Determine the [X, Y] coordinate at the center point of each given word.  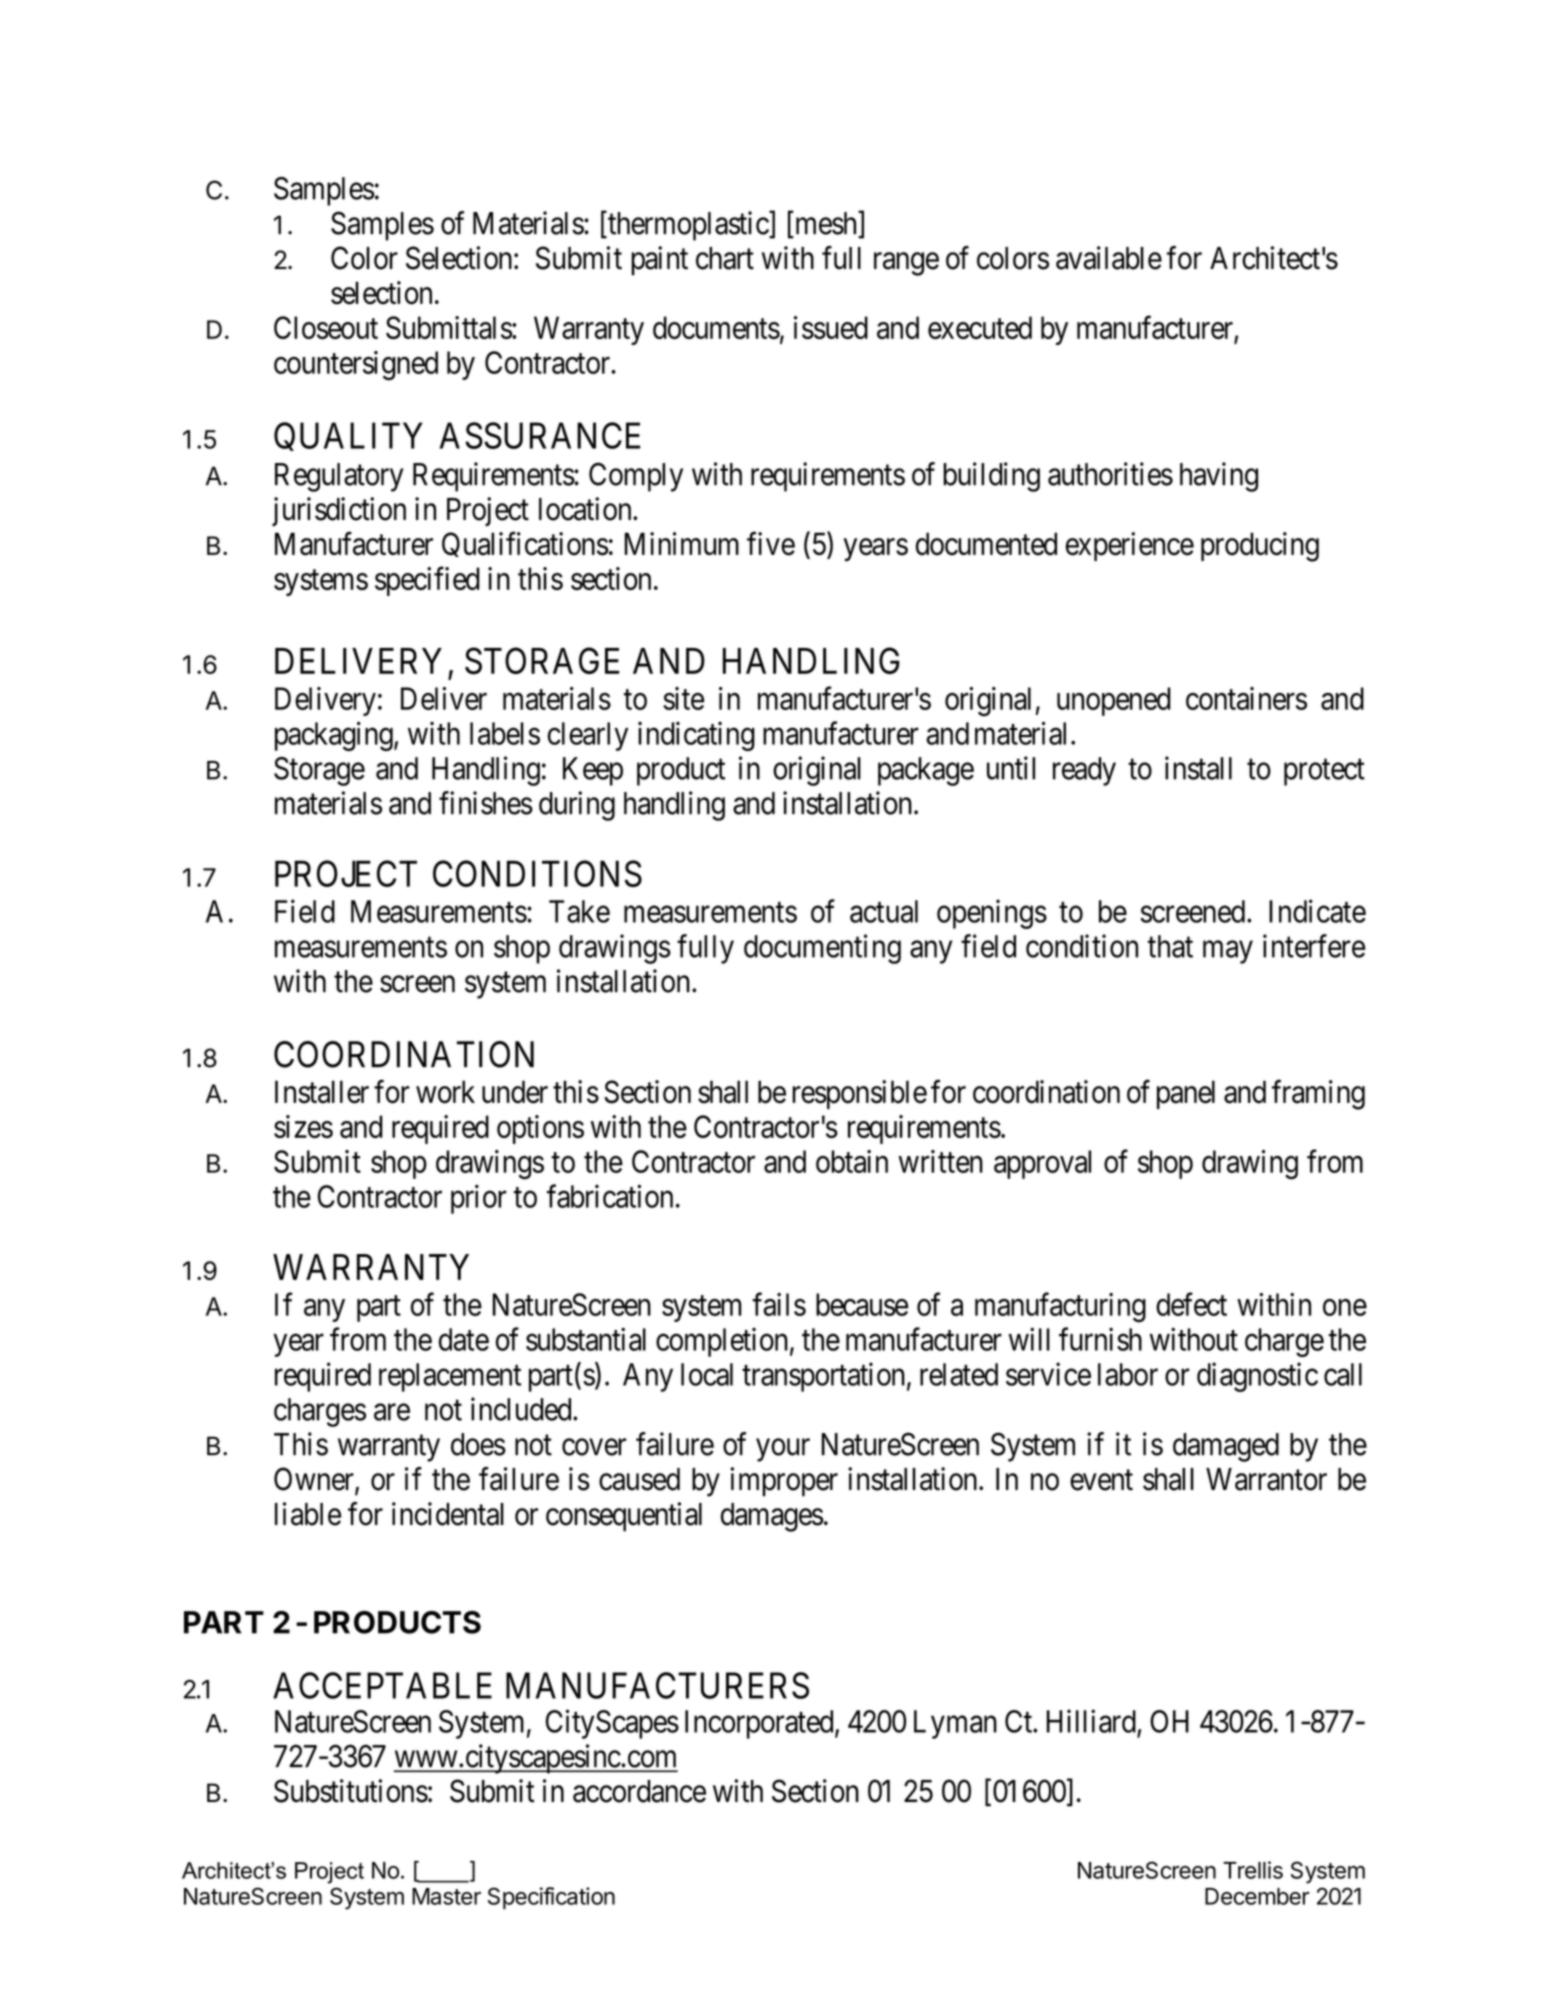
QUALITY [348, 436]
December [1257, 1896]
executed [980, 327]
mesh [825, 224]
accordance [639, 1791]
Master [446, 1896]
